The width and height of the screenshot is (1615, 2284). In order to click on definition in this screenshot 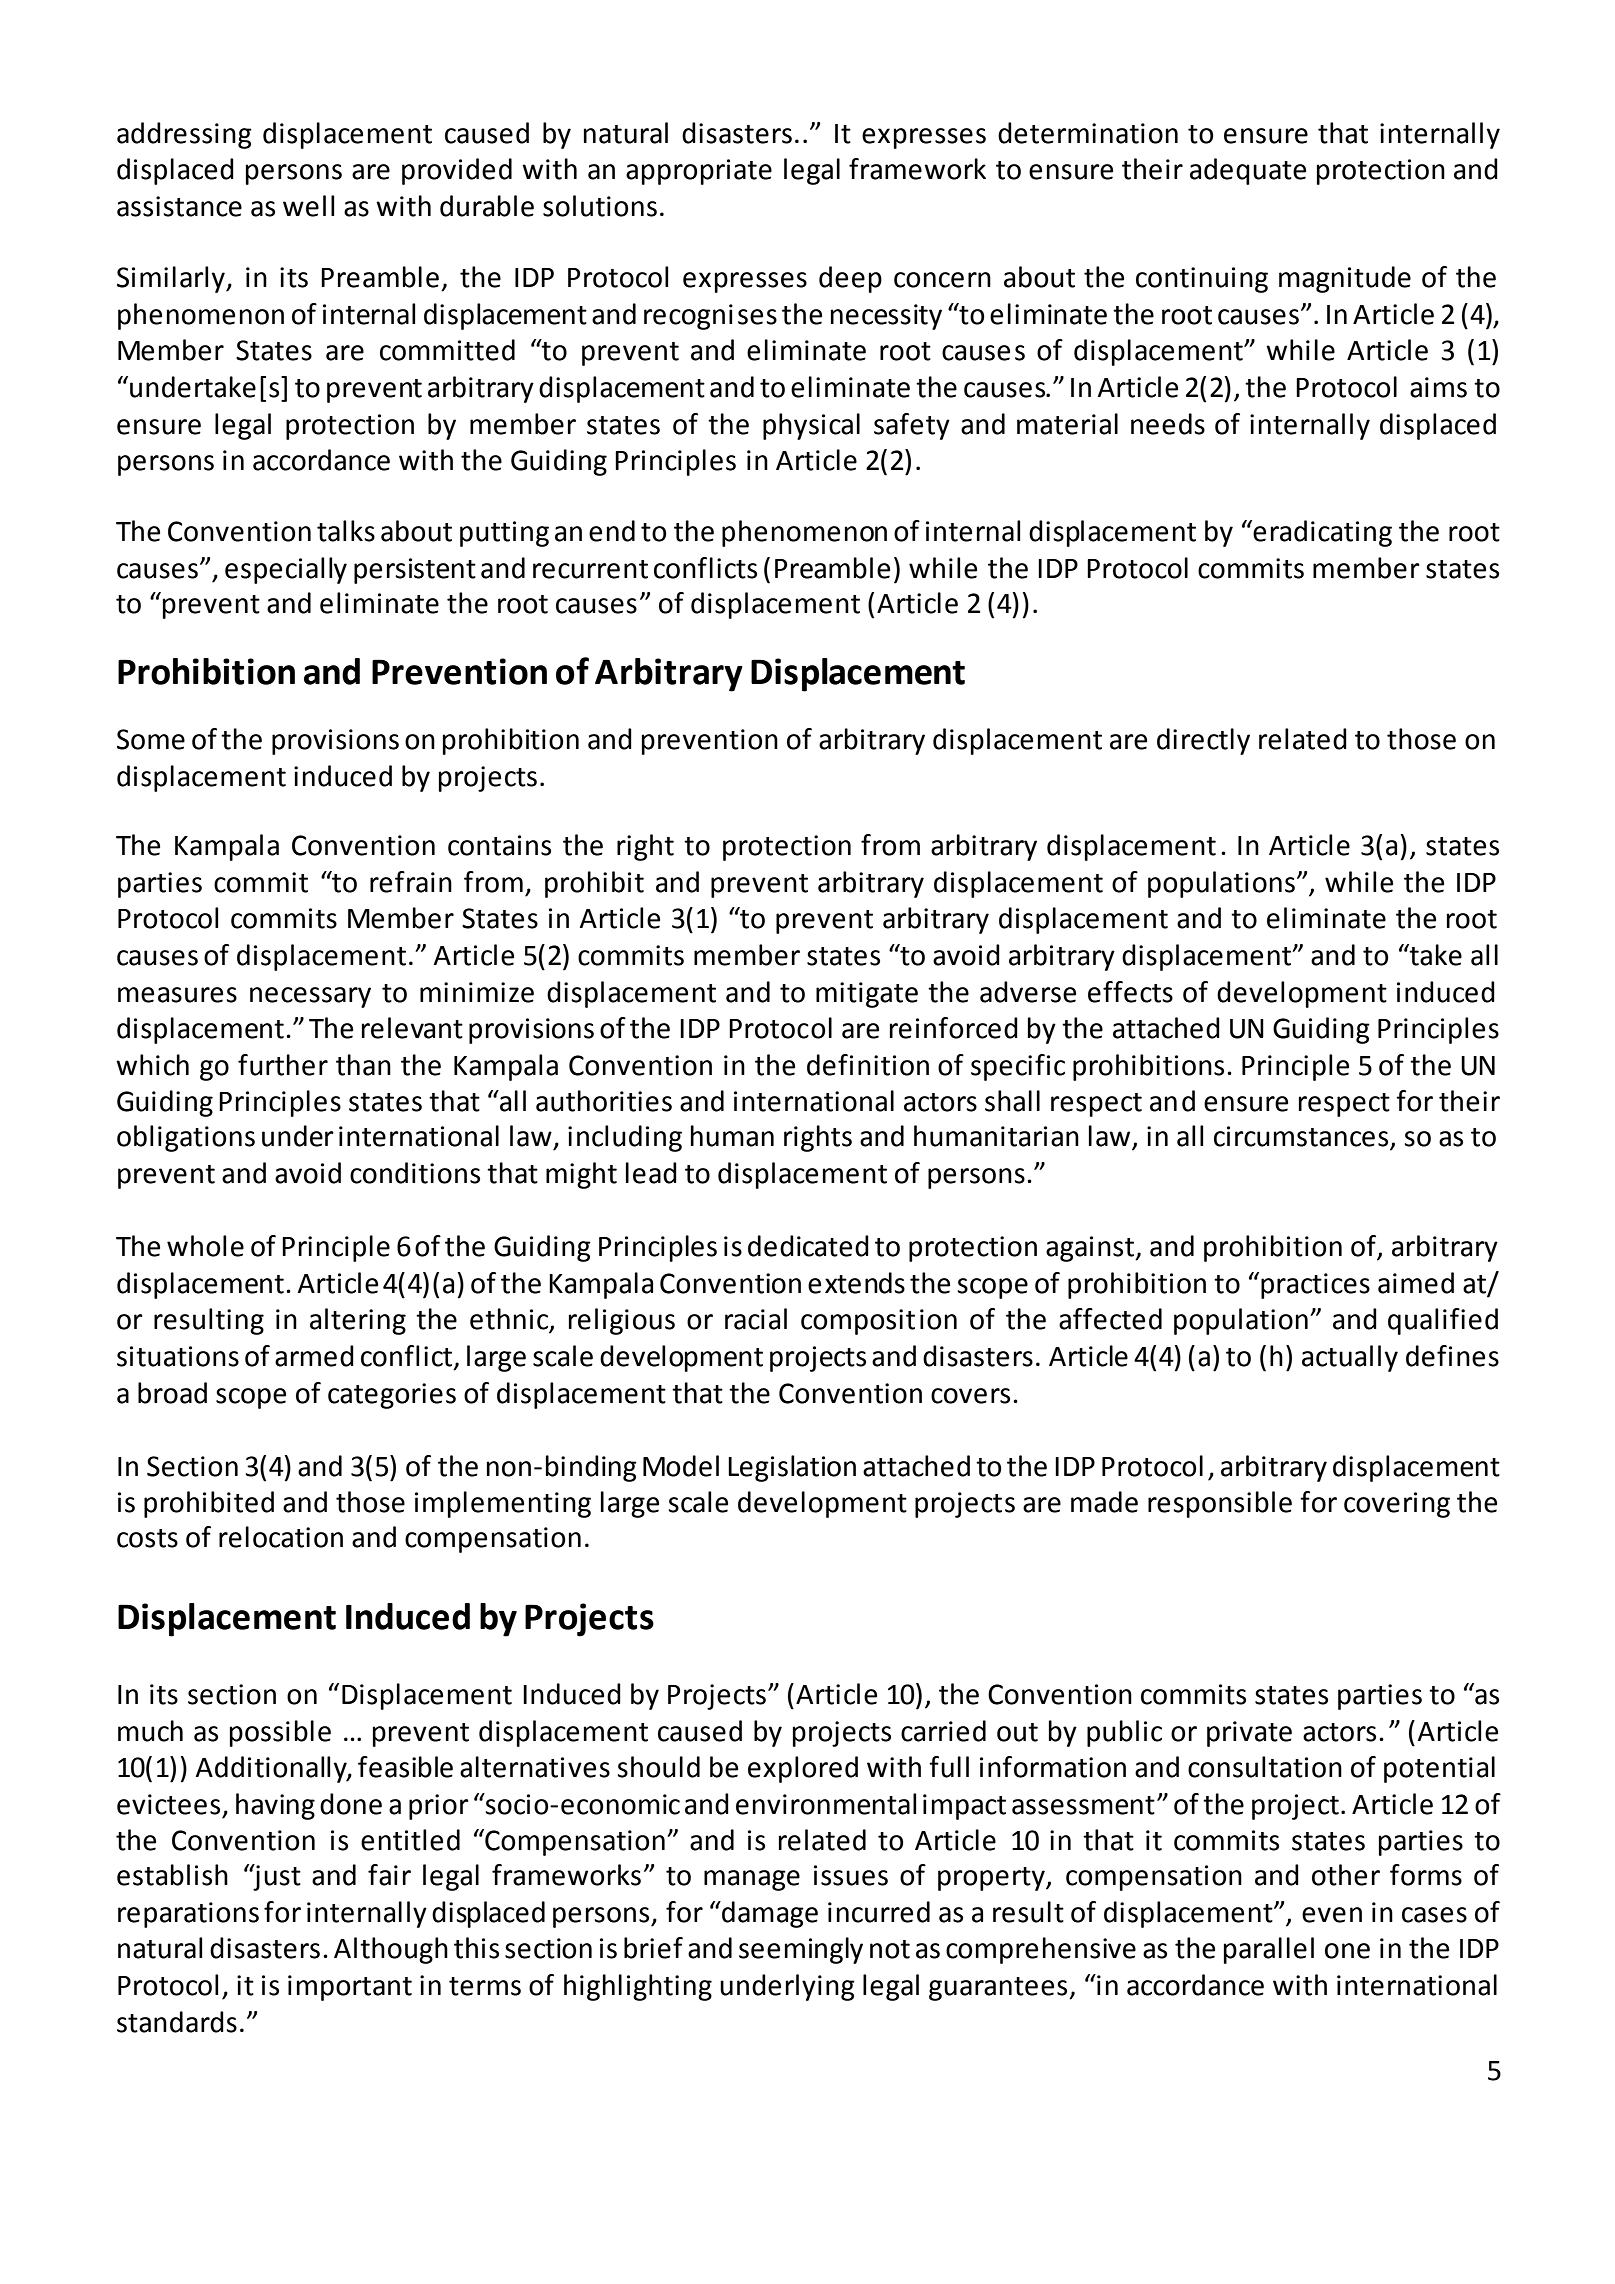, I will do `click(868, 1065)`.
